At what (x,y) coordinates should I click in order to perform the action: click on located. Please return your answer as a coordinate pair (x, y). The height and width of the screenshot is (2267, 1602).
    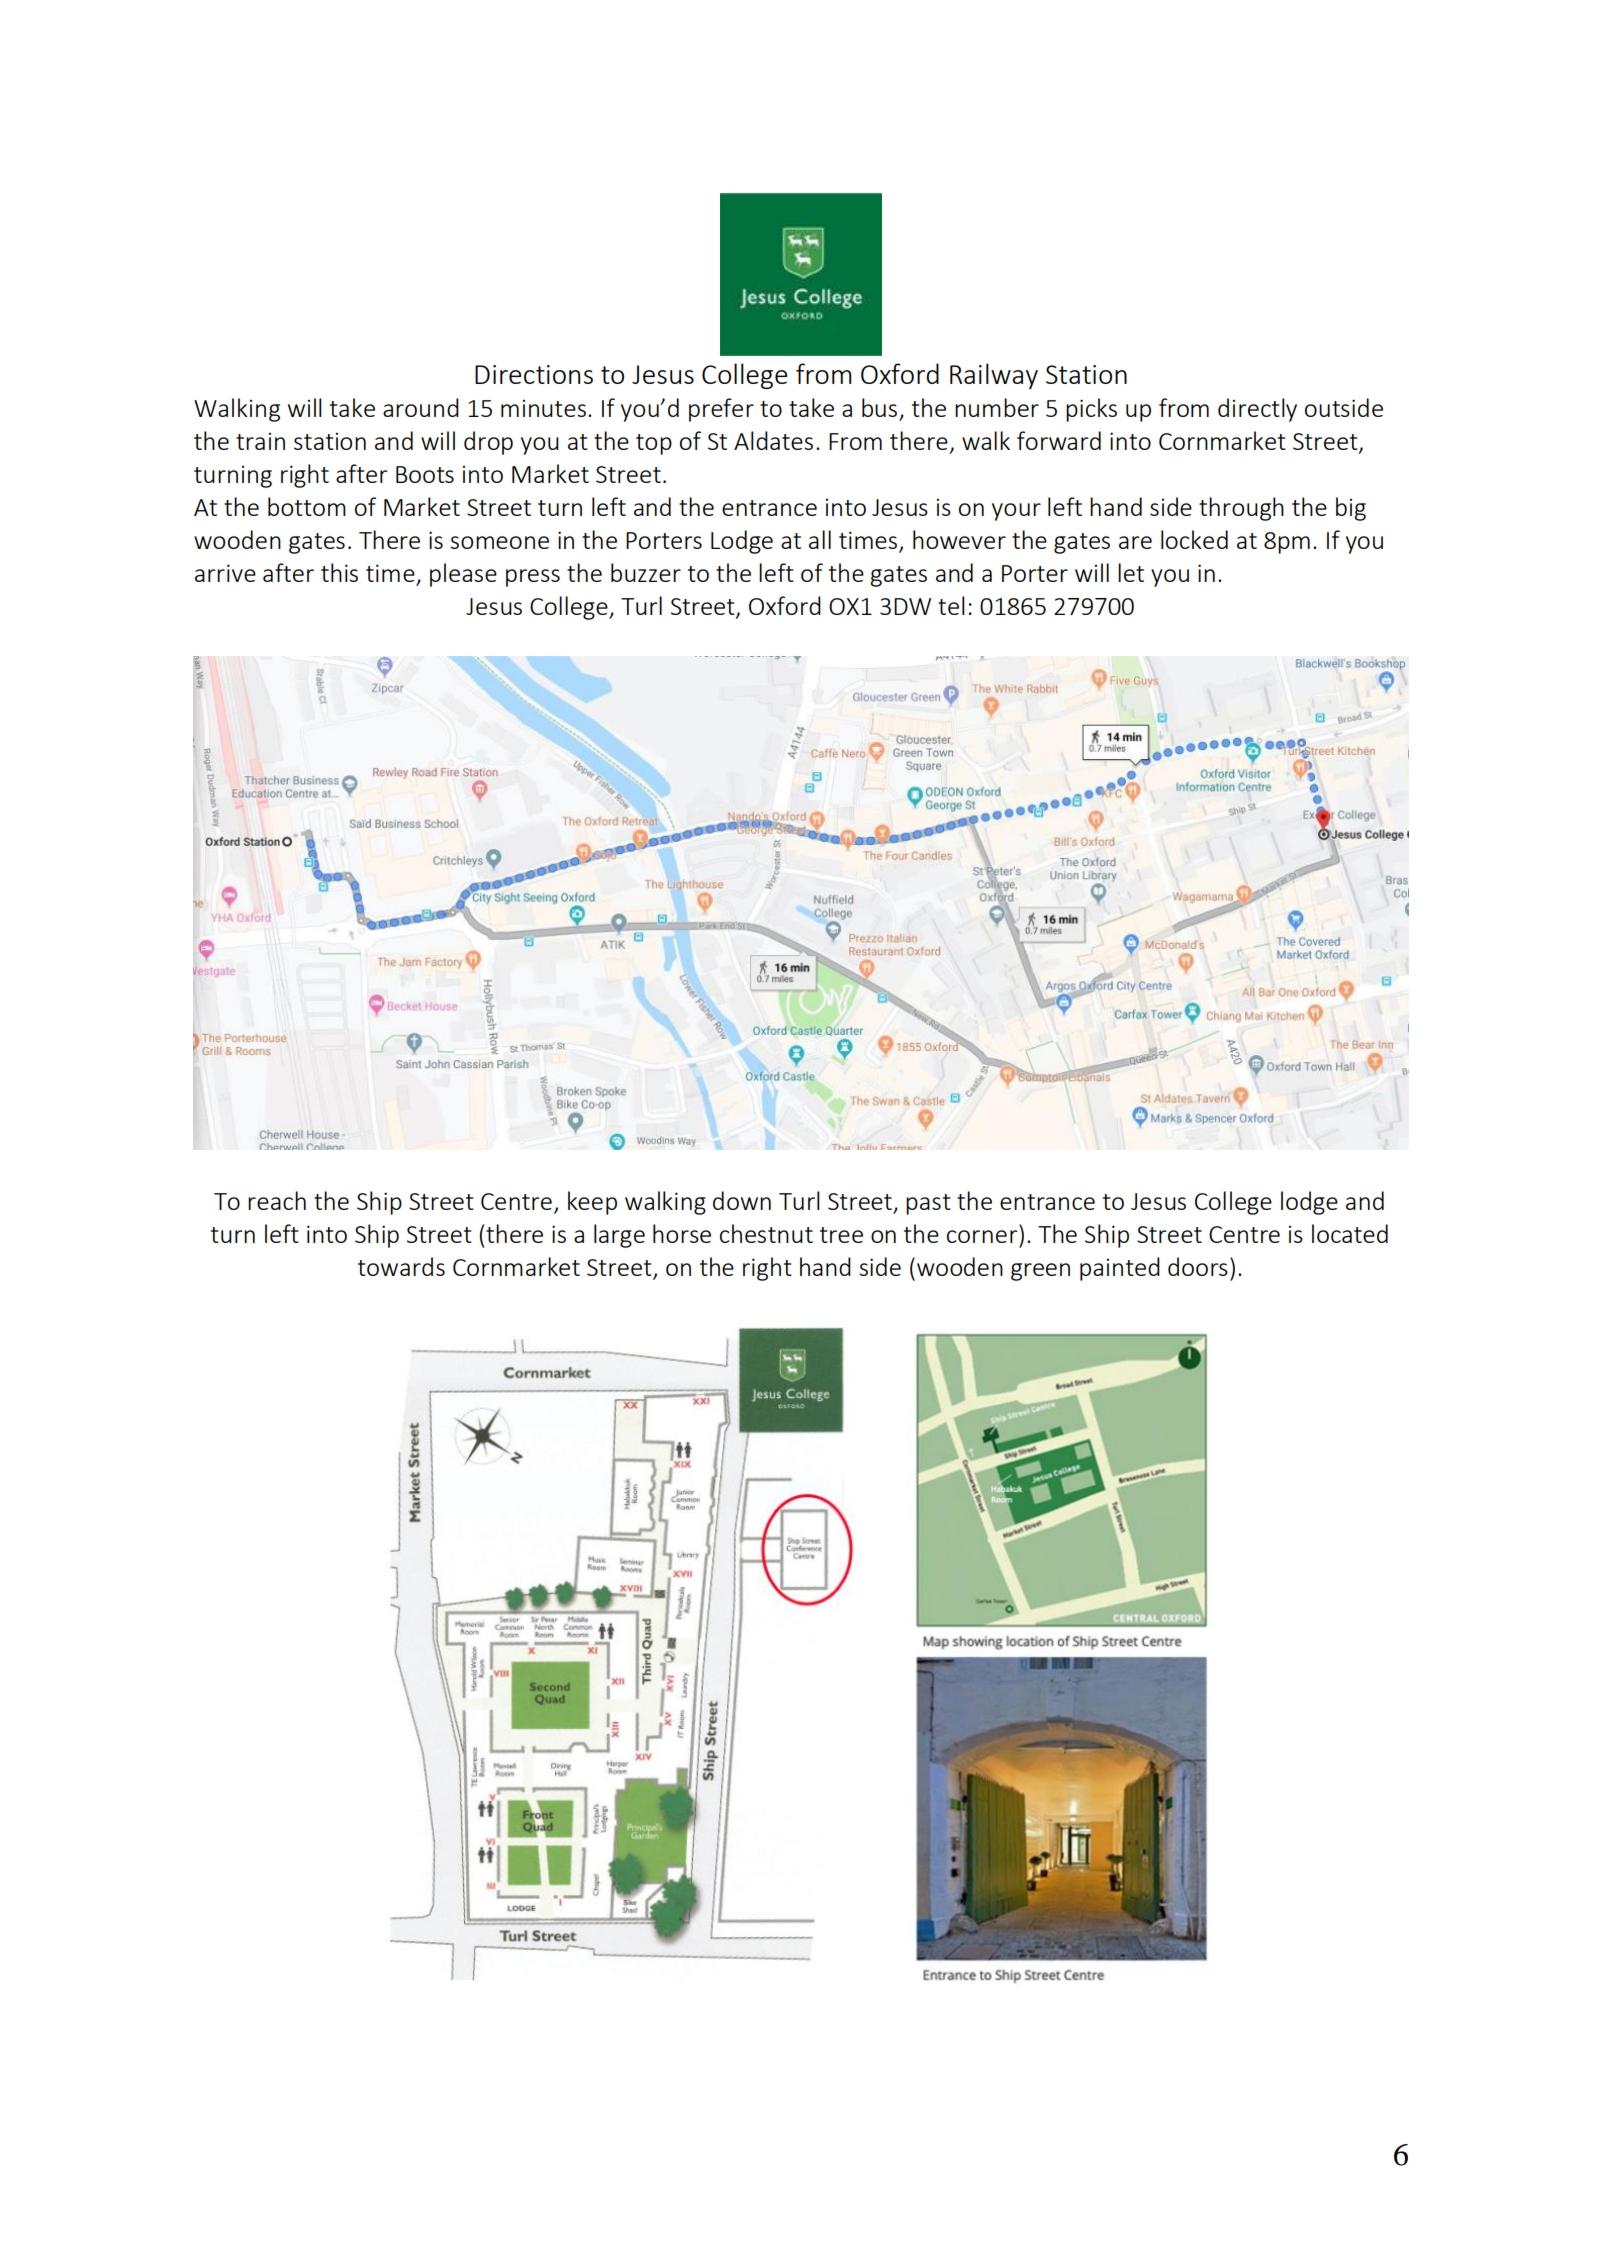
    Looking at the image, I should click on (1350, 1233).
